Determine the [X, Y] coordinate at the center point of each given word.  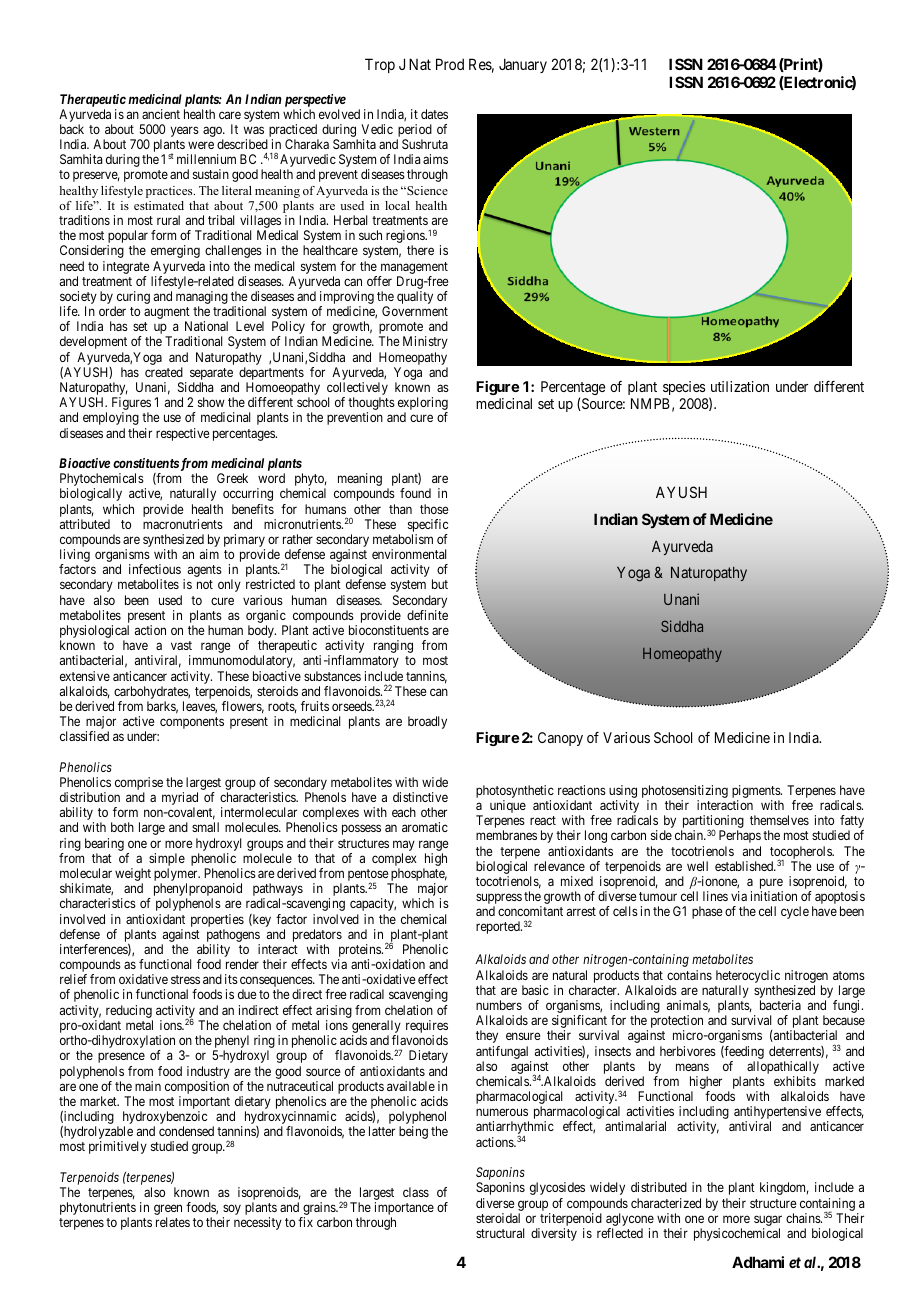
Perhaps [740, 836]
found [415, 493]
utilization [740, 386]
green [168, 1211]
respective [183, 434]
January [523, 65]
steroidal [498, 1218]
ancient [161, 114]
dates [434, 114]
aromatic [425, 827]
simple [167, 861]
